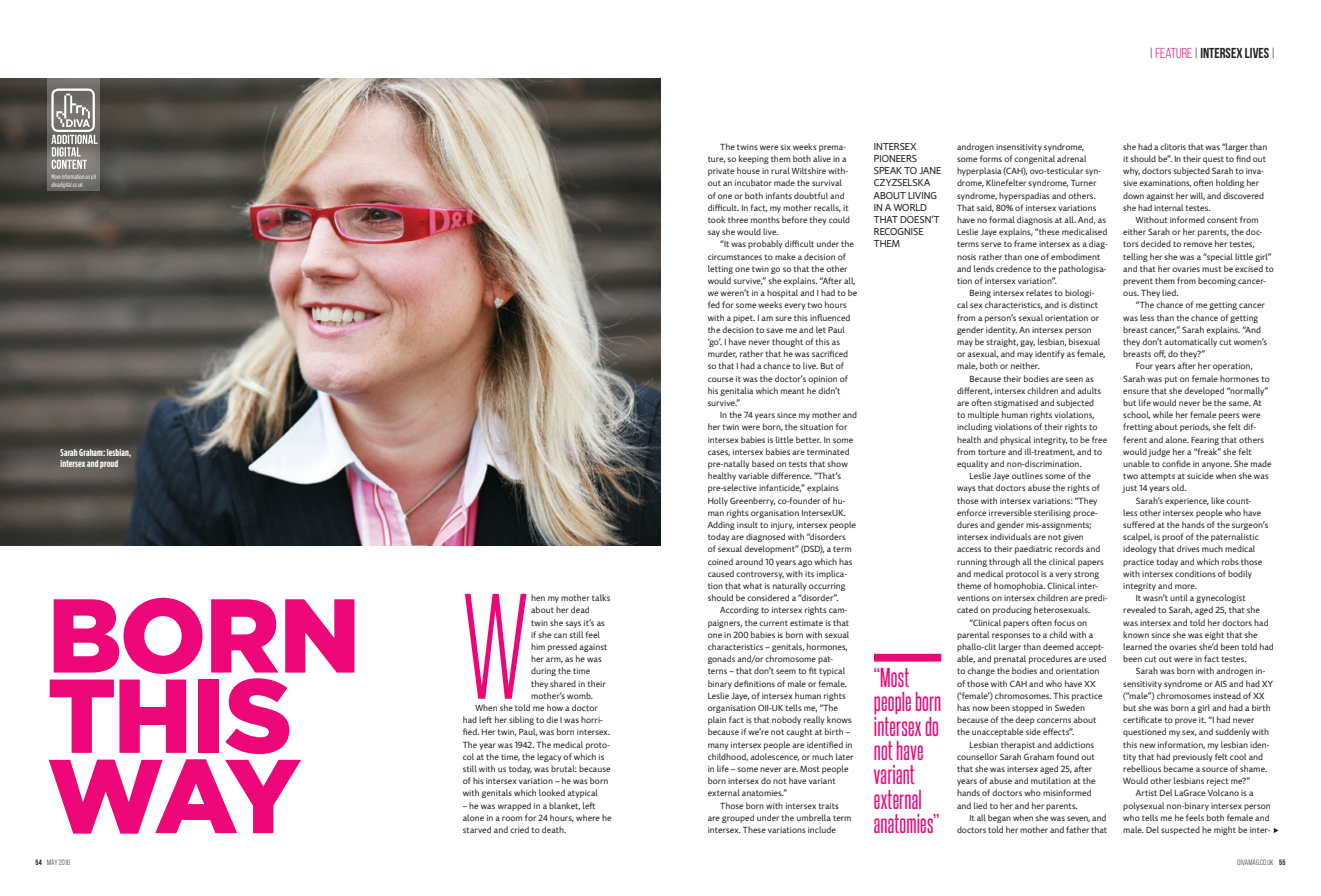 The width and height of the screenshot is (1321, 896). Describe the element at coordinates (538, 646) in the screenshot. I see `him` at that location.
